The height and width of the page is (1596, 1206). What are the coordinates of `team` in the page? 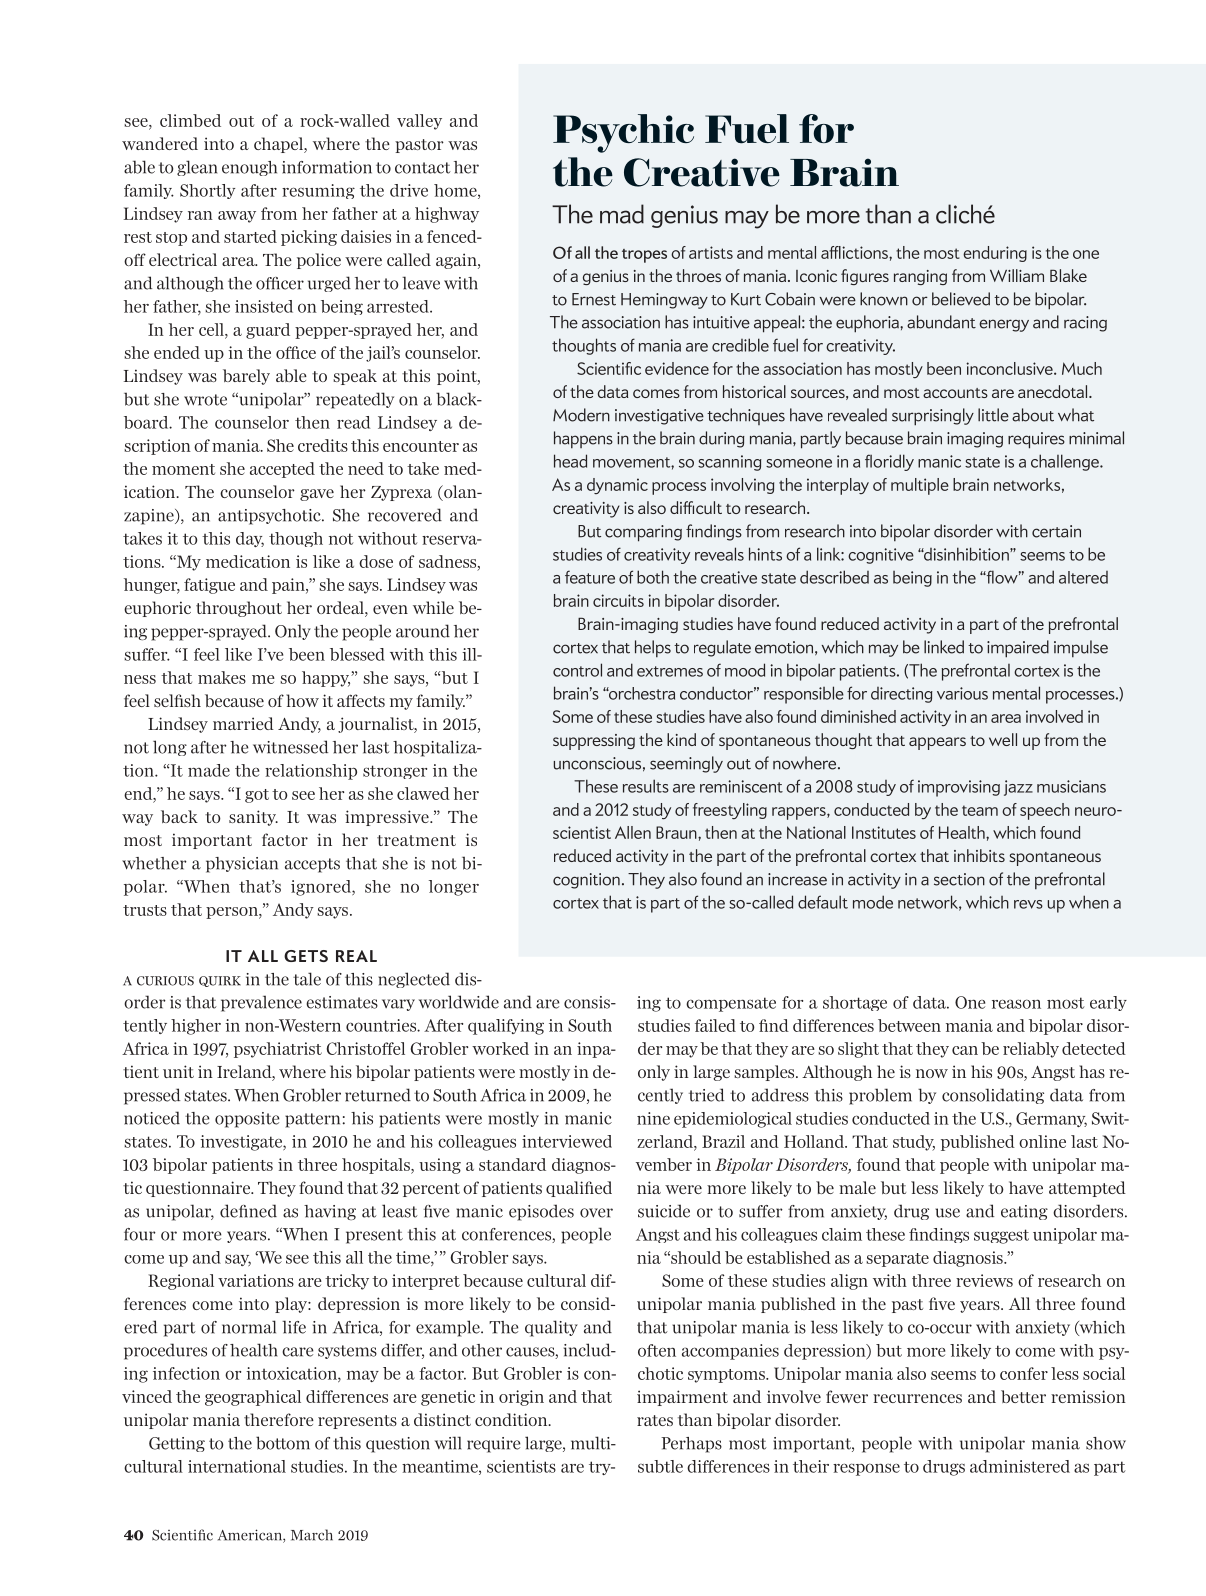 It's located at (980, 810).
